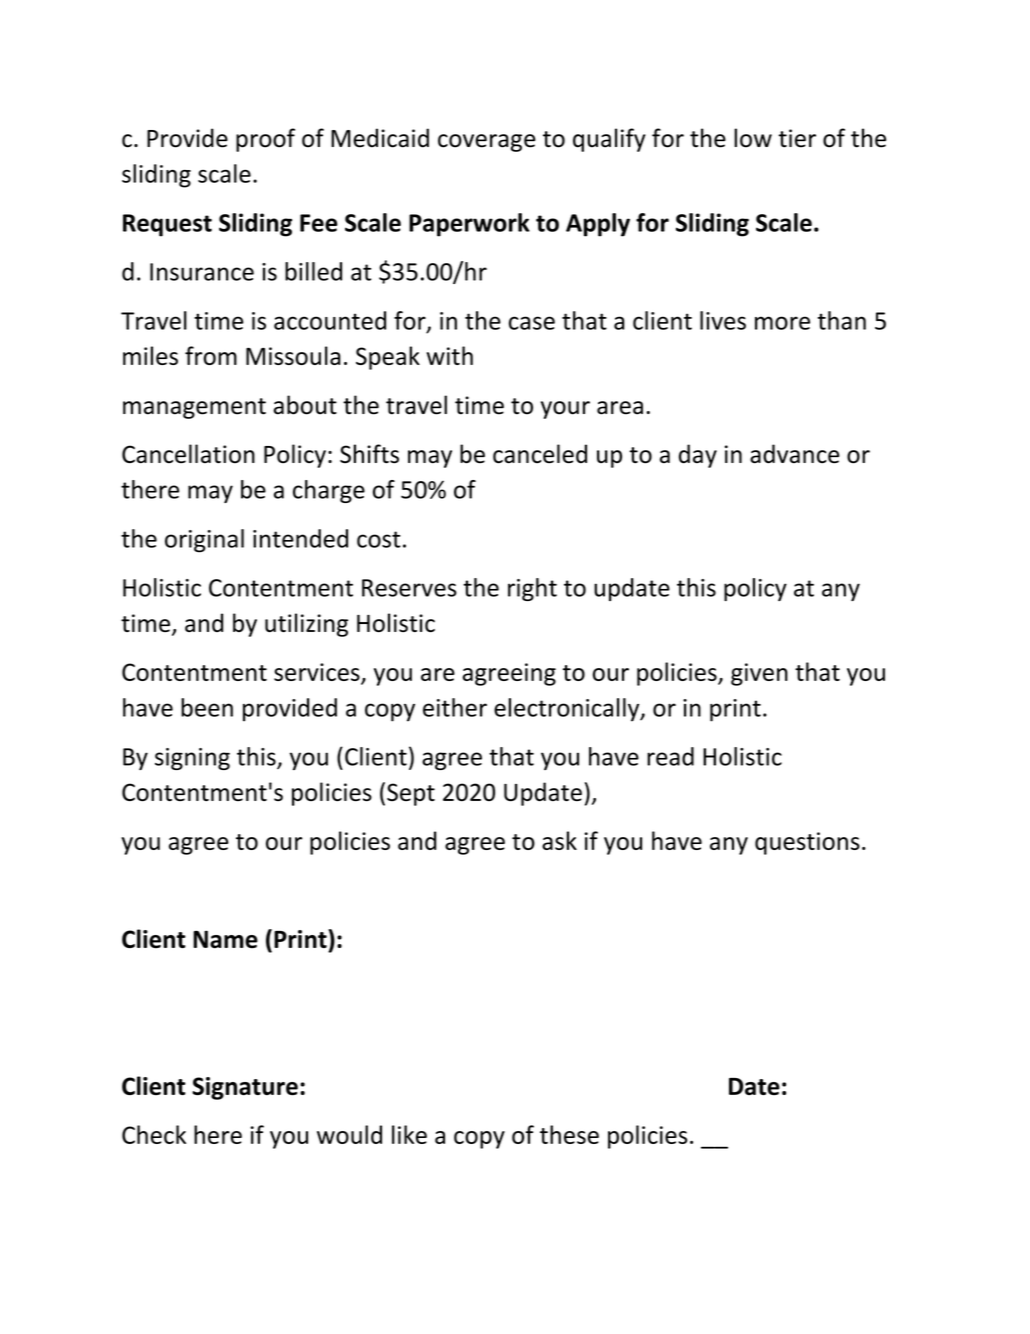  I want to click on Cancellation, so click(188, 454).
